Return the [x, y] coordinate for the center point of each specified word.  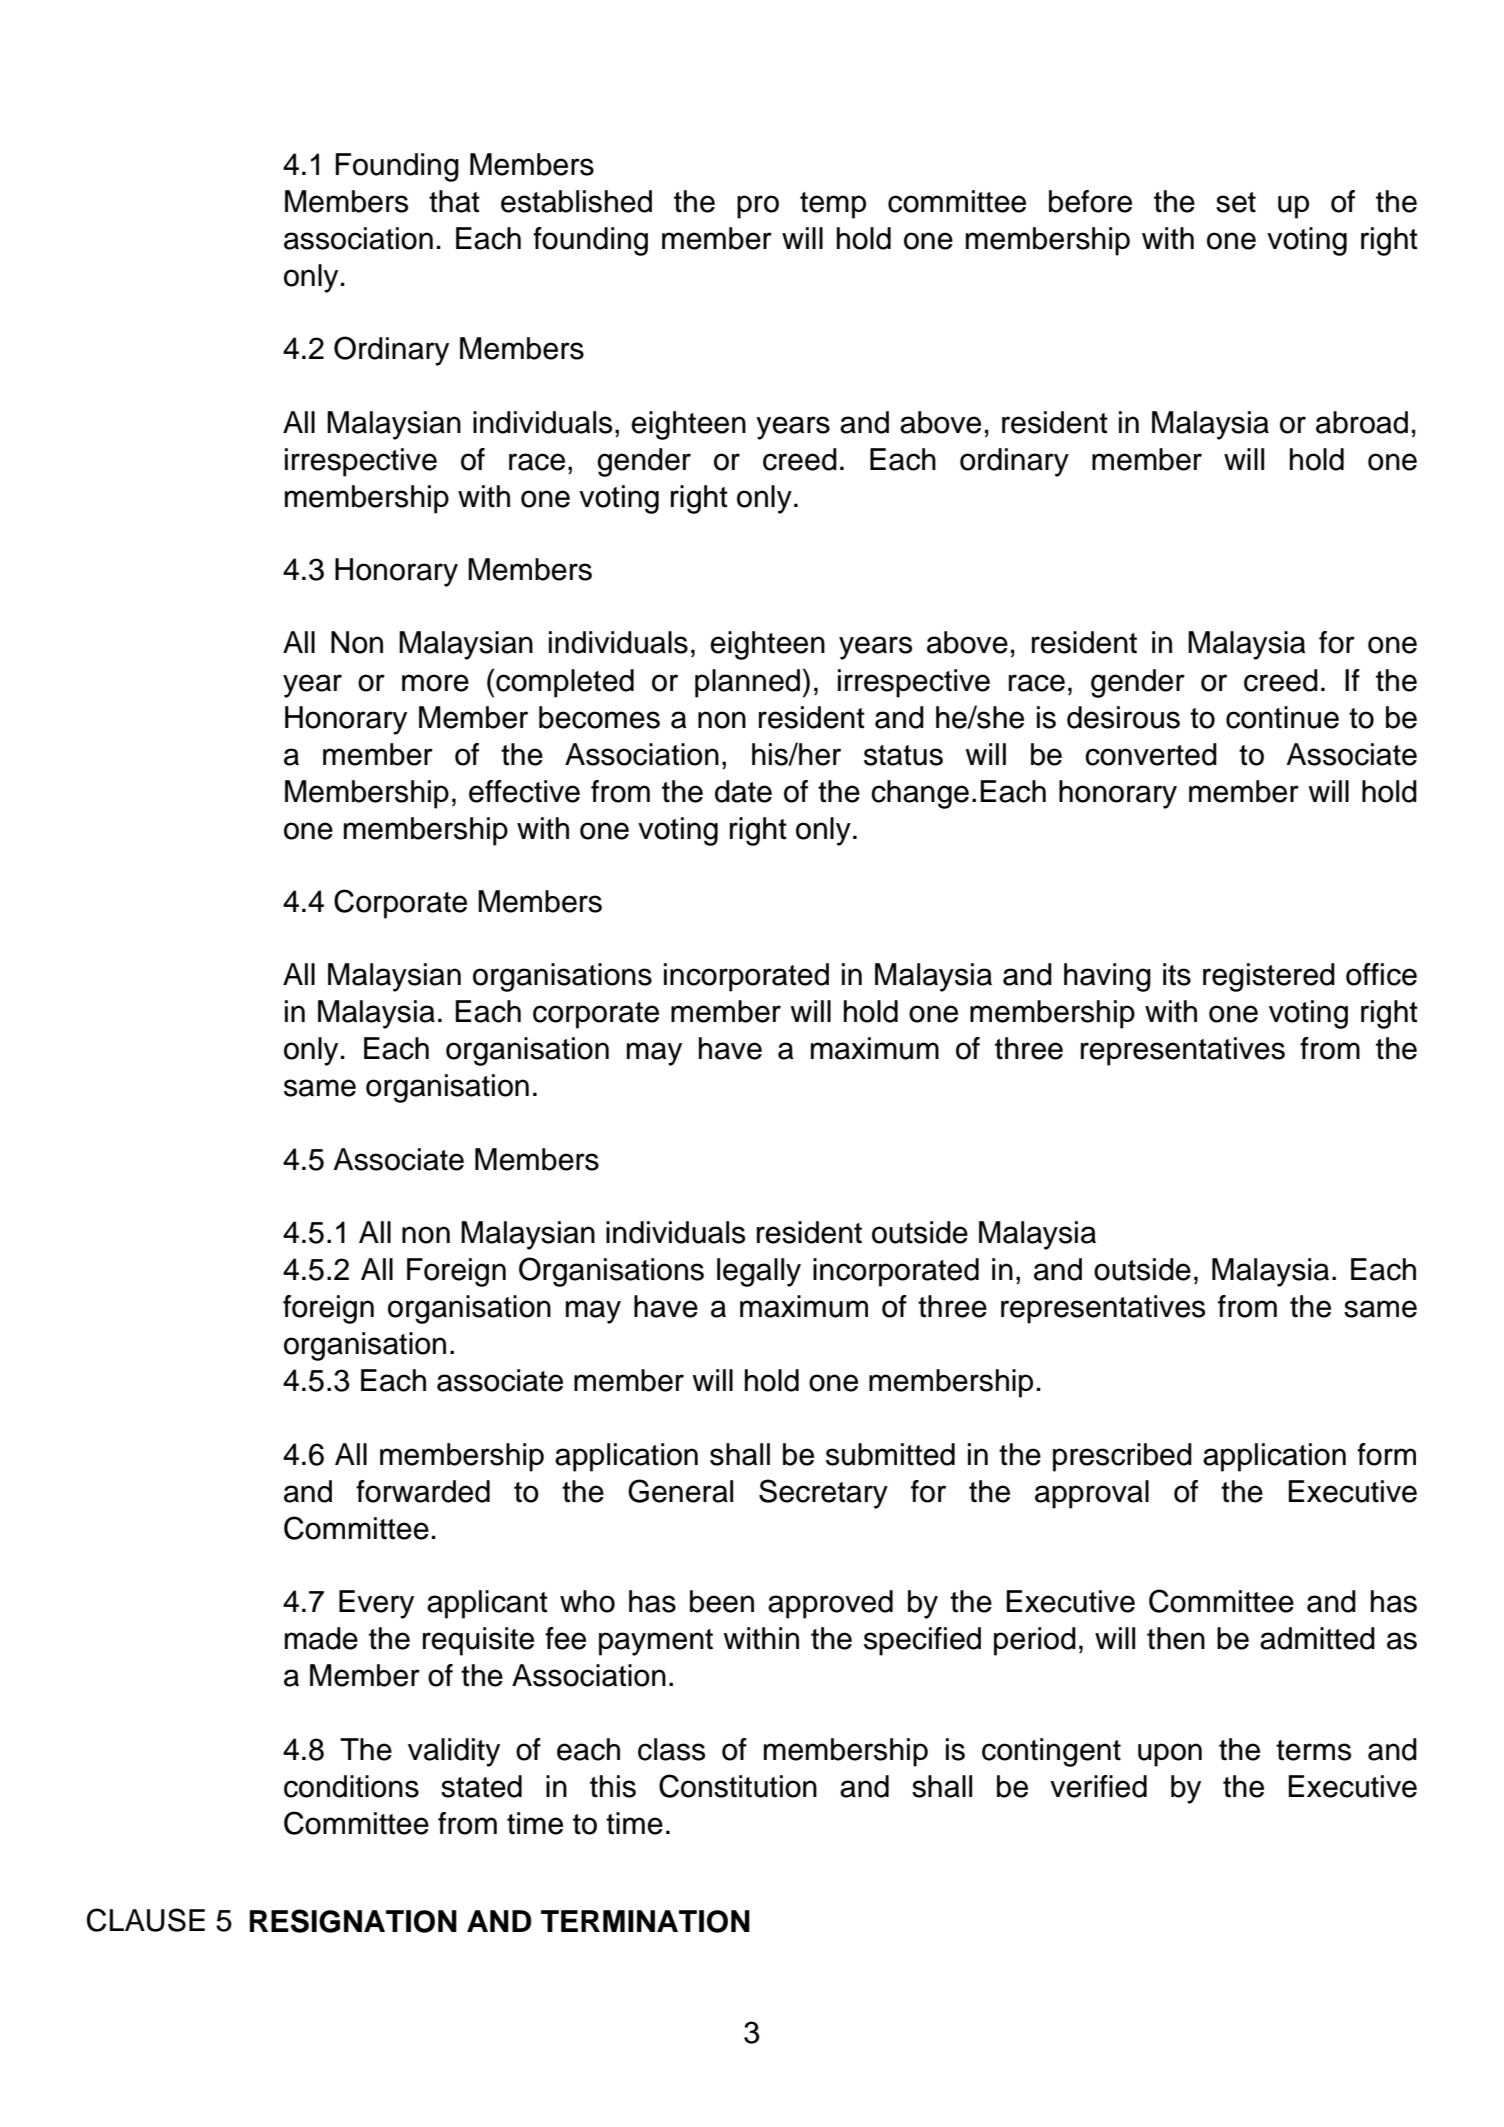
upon [1170, 1755]
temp [833, 205]
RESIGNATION [353, 1921]
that [454, 201]
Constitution [738, 1786]
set [1236, 202]
